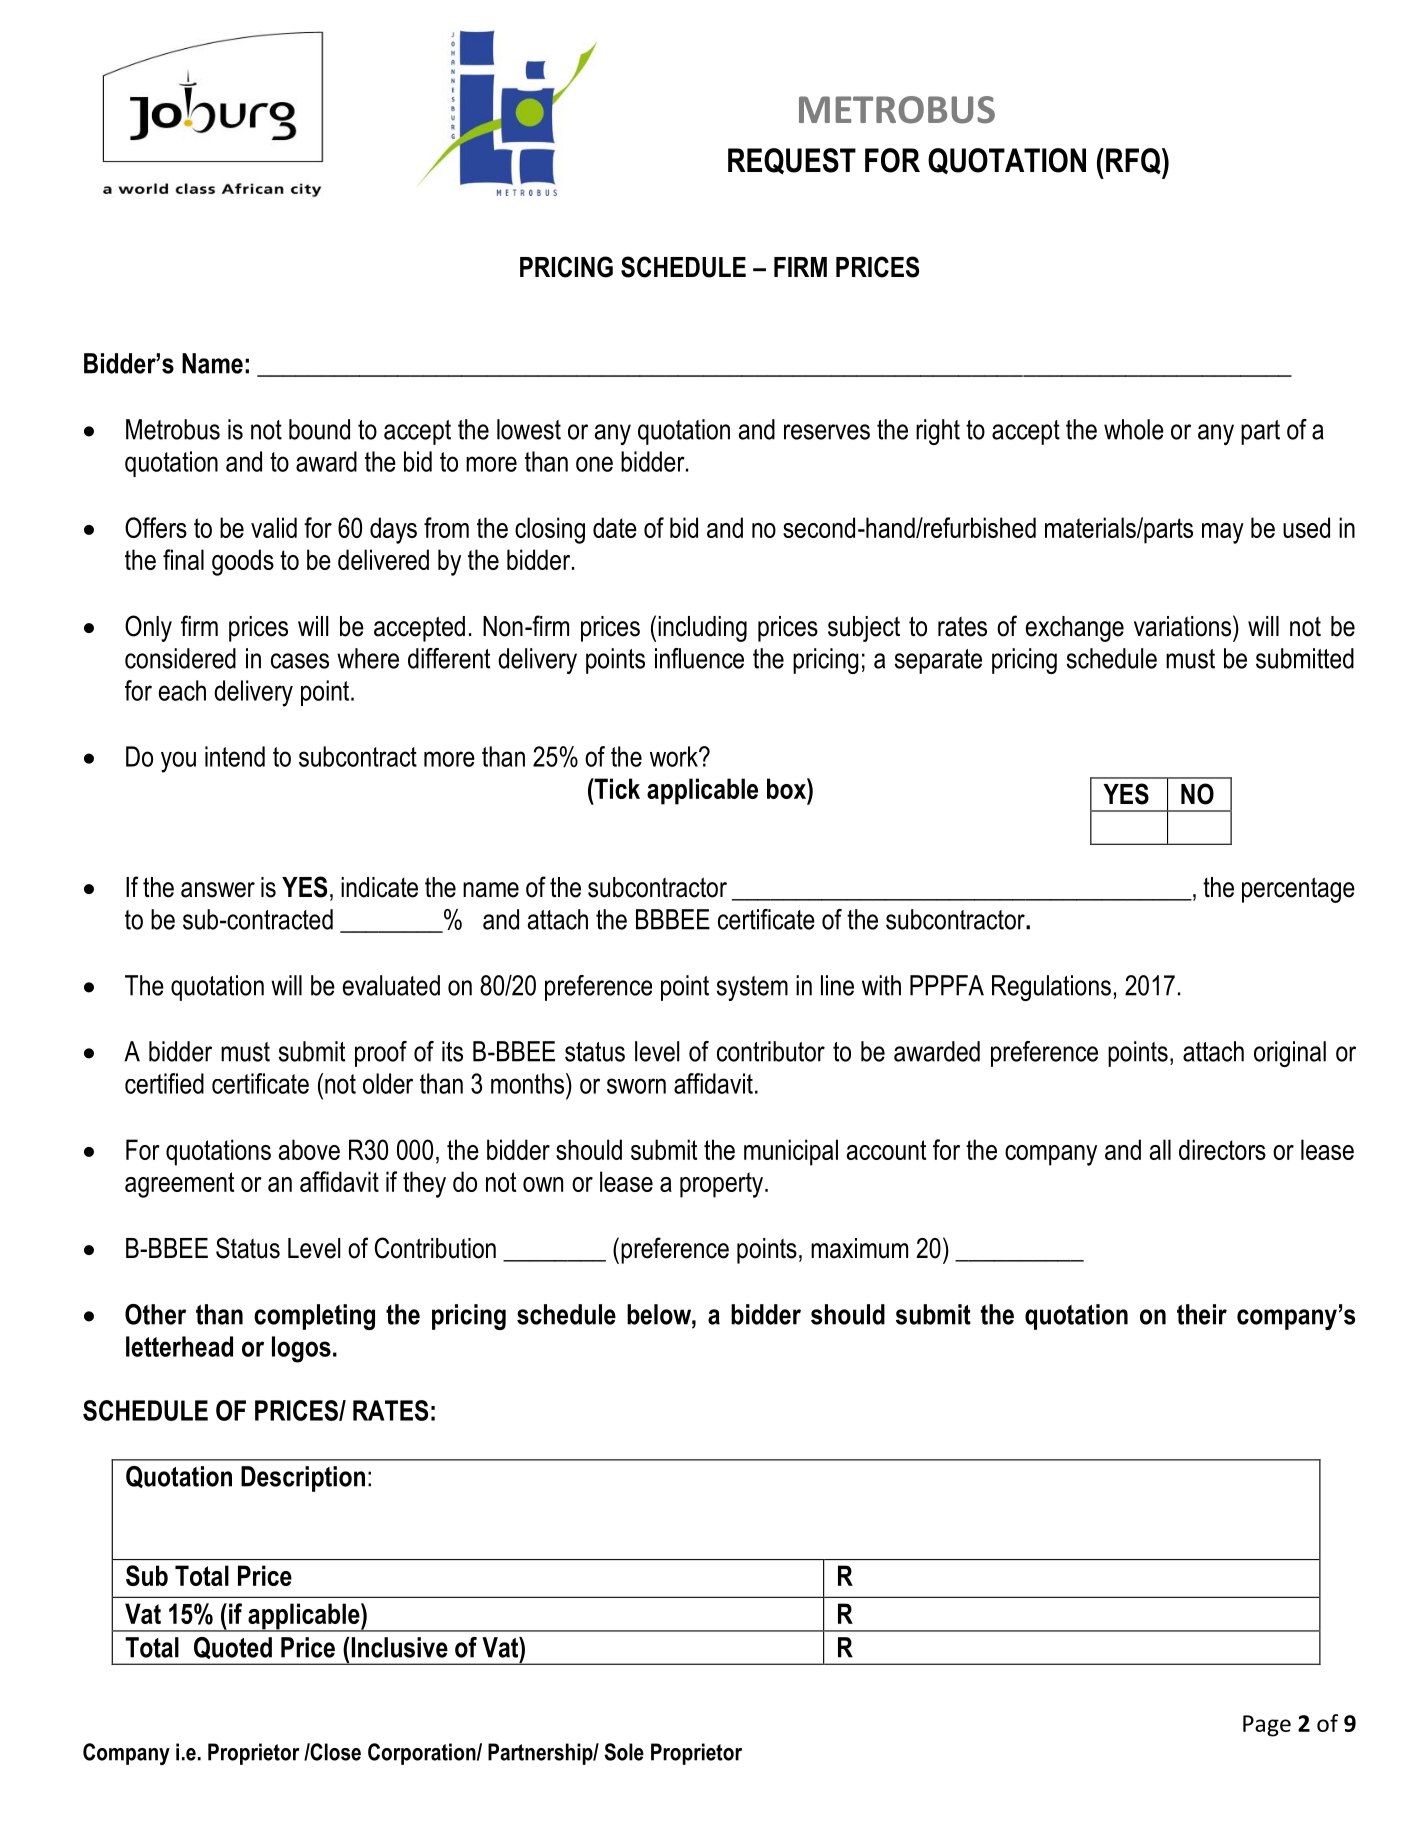 The height and width of the screenshot is (1848, 1428). I want to click on whole, so click(1134, 429).
